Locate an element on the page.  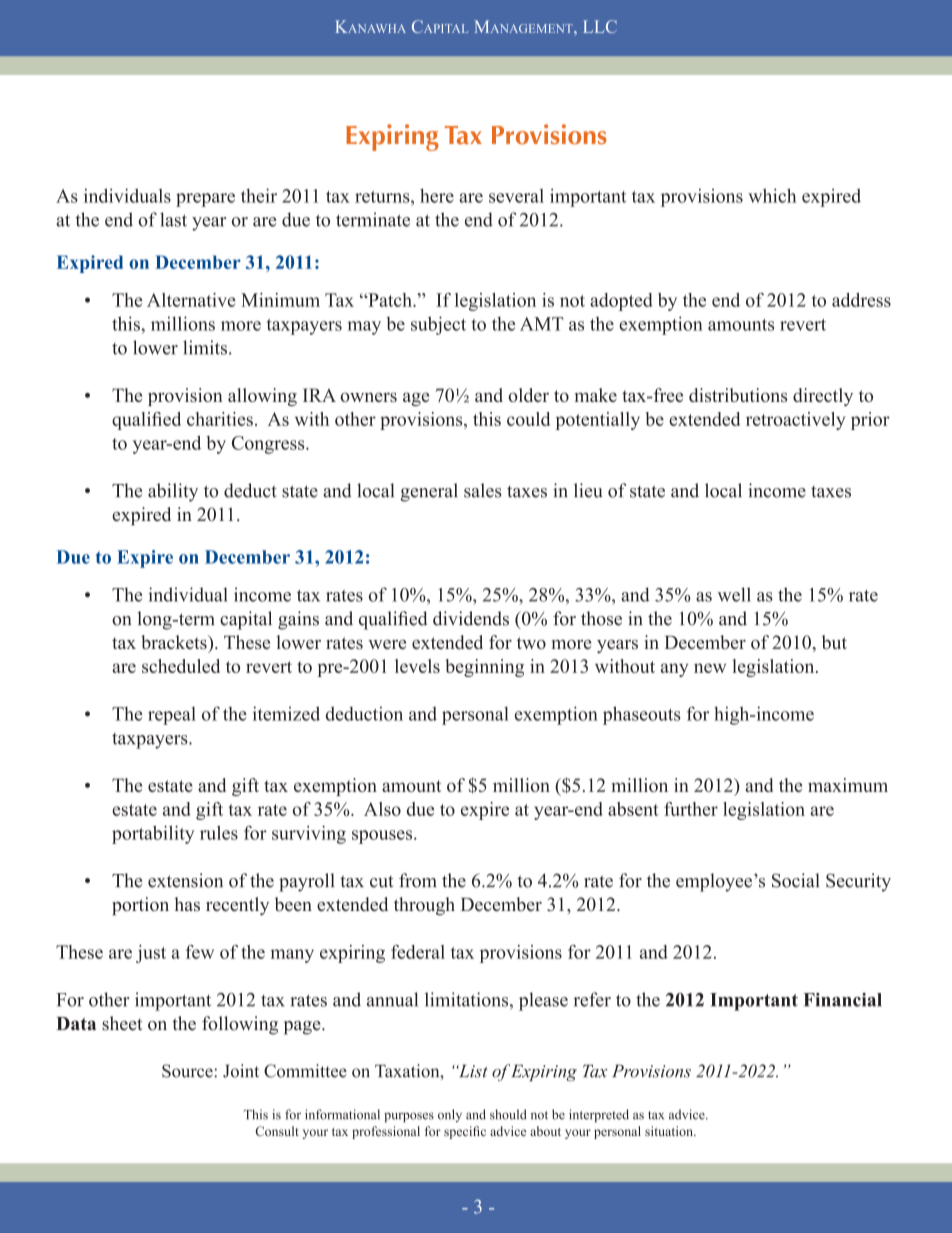
prepare is located at coordinates (205, 200).
